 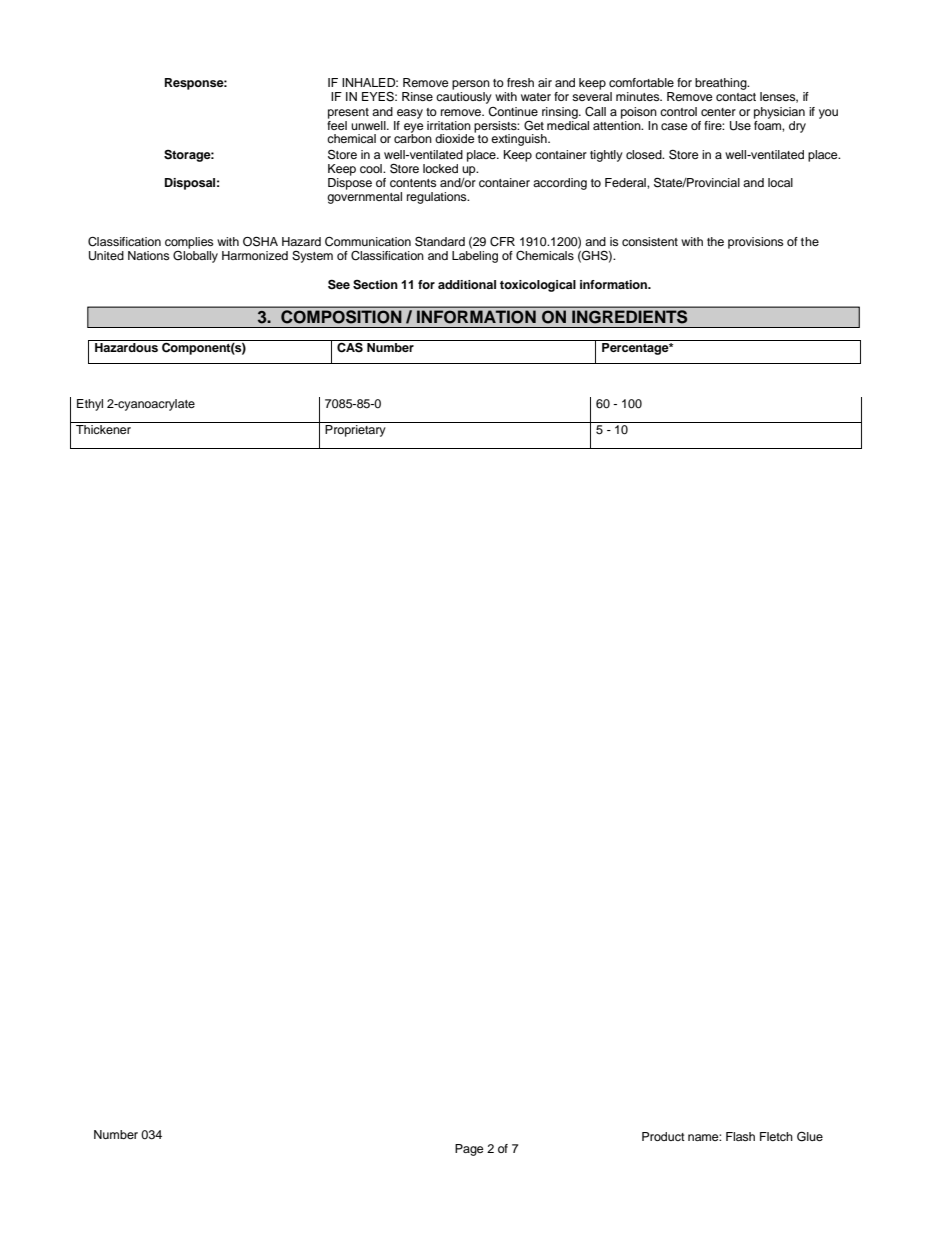 What do you see at coordinates (467, 284) in the screenshot?
I see `additional` at bounding box center [467, 284].
